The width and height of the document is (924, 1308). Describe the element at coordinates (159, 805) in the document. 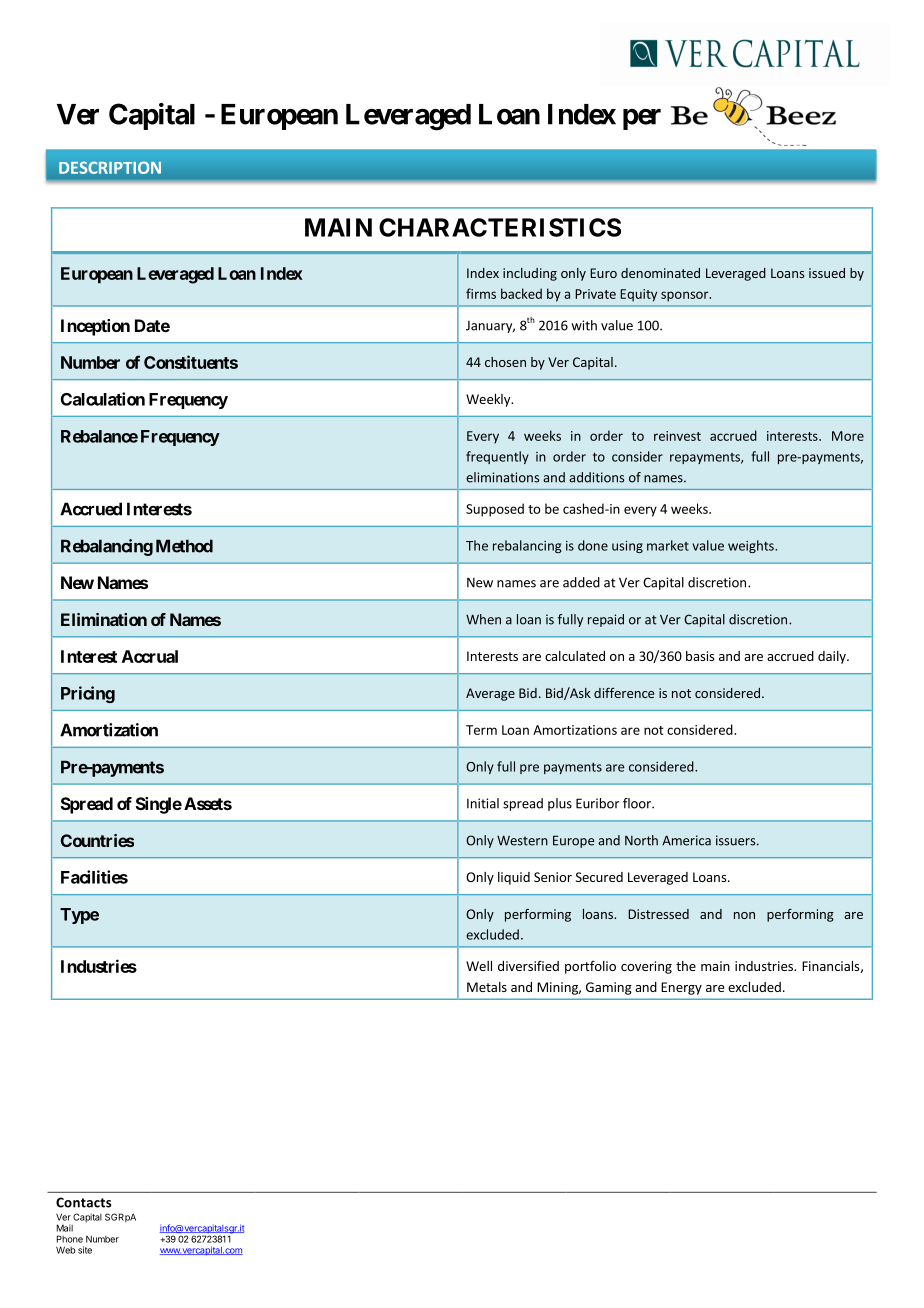

I see `Single` at that location.
